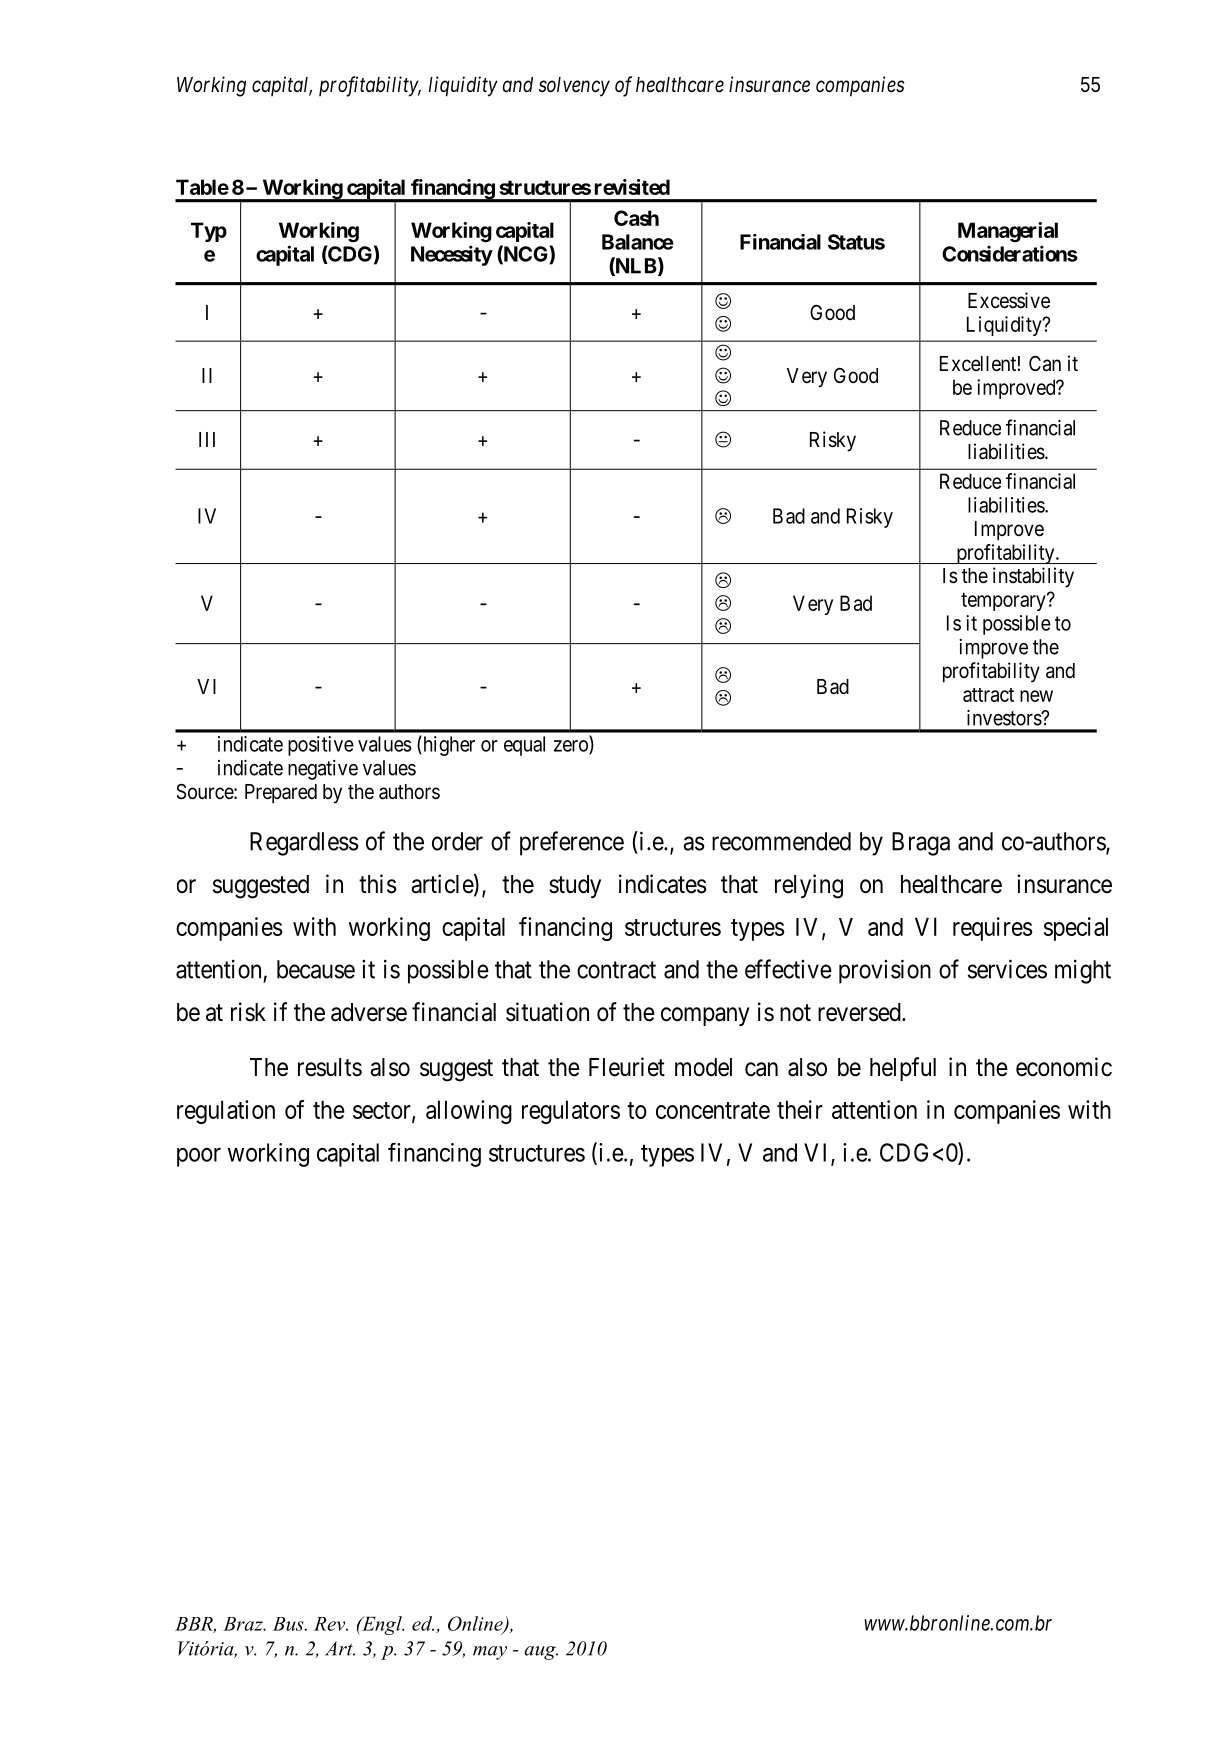 The image size is (1228, 1737). Describe the element at coordinates (616, 970) in the screenshot. I see `contract` at that location.
